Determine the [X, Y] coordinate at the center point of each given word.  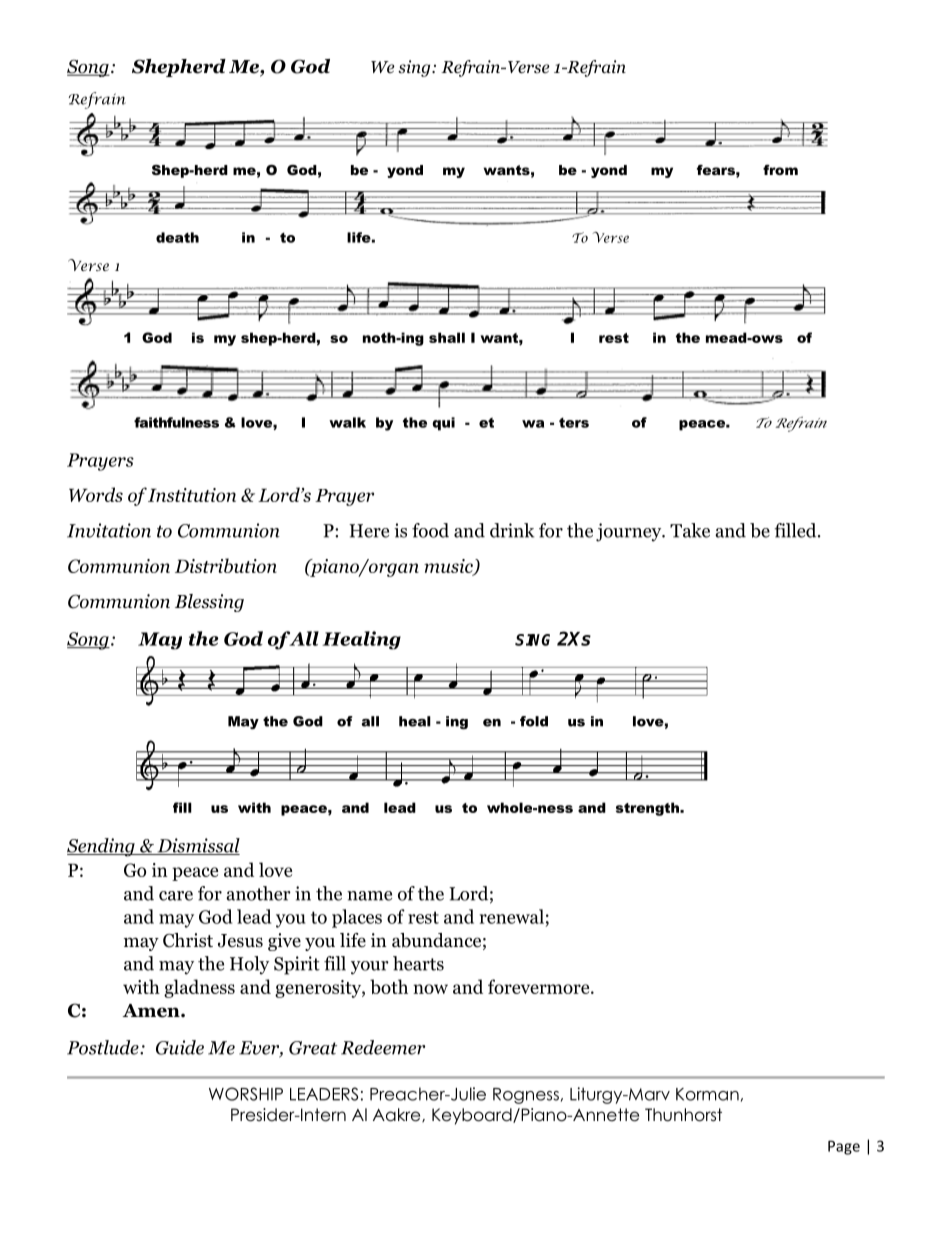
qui [443, 424]
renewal [512, 916]
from [780, 170]
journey [630, 532]
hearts [418, 963]
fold [534, 721]
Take [690, 530]
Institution [192, 495]
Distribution [226, 565]
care [176, 896]
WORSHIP [246, 1094]
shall [447, 337]
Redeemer [383, 1047]
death [177, 237]
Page [844, 1147]
